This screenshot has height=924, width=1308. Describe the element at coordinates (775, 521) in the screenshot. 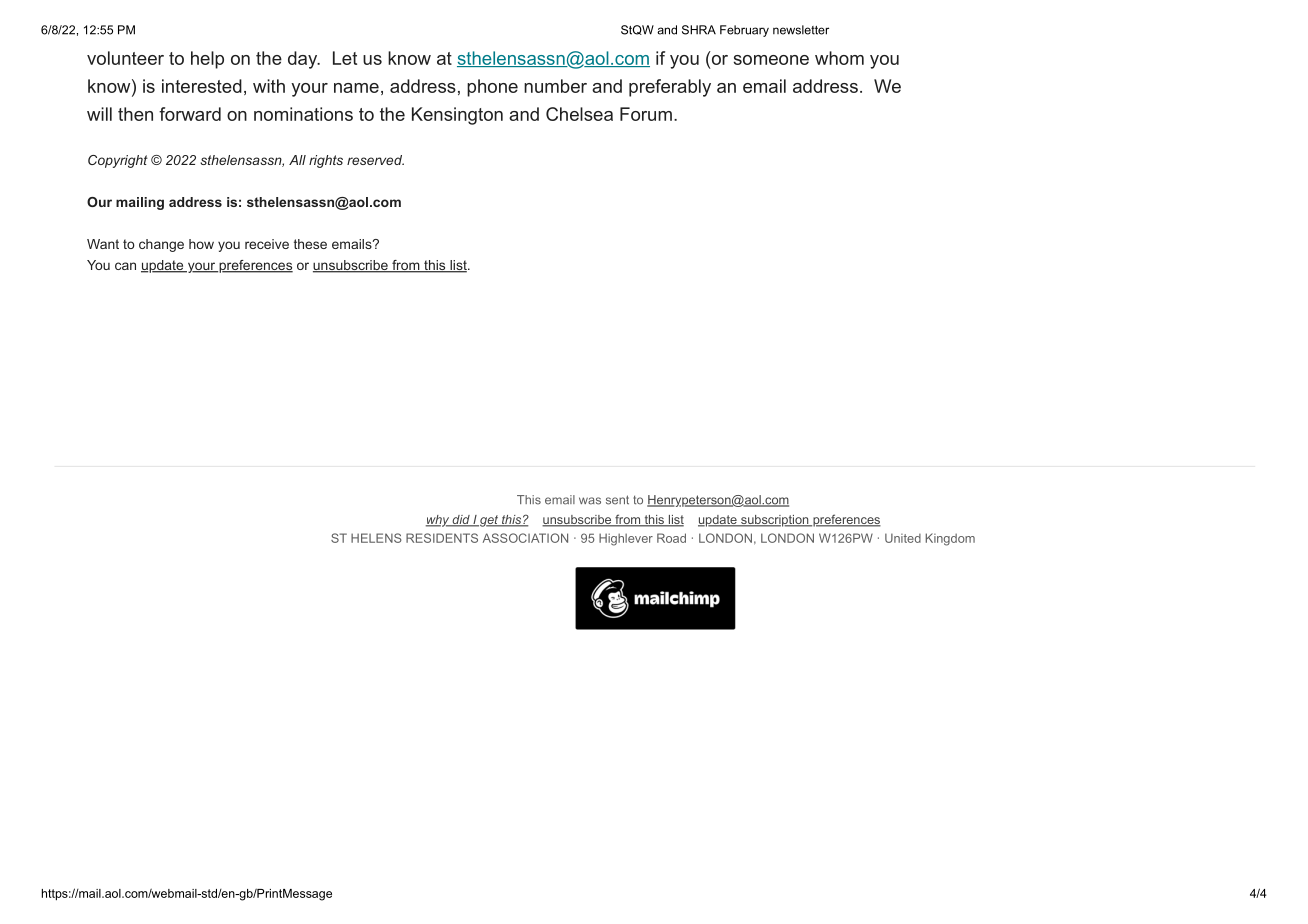

I see `subscription` at that location.
